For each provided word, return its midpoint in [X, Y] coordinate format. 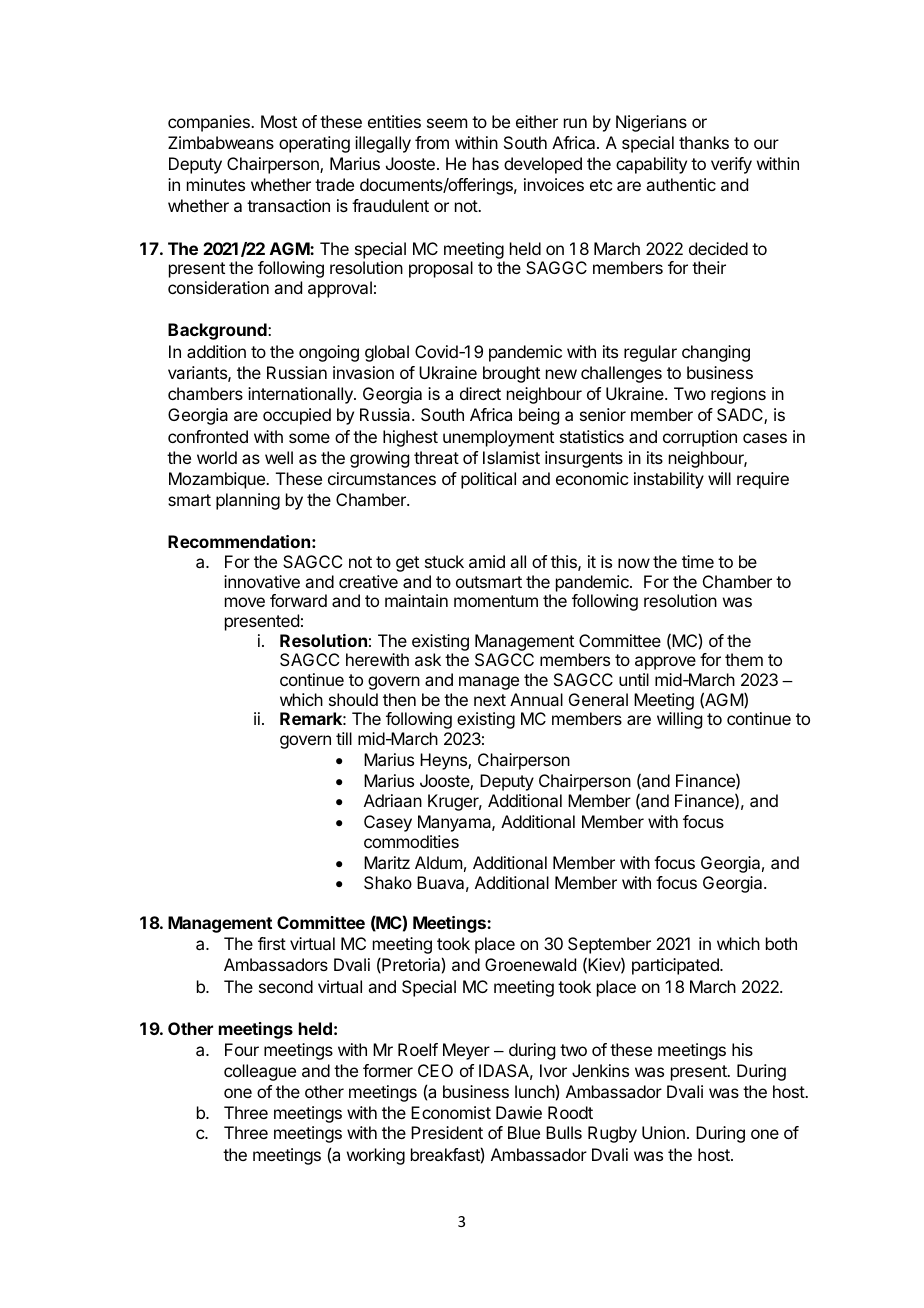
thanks [704, 142]
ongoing [329, 353]
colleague [260, 1072]
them [744, 659]
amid [487, 561]
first [272, 943]
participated [676, 966]
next [490, 700]
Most [279, 121]
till [344, 738]
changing [716, 353]
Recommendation [239, 541]
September [609, 945]
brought [511, 374]
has [486, 163]
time [698, 561]
